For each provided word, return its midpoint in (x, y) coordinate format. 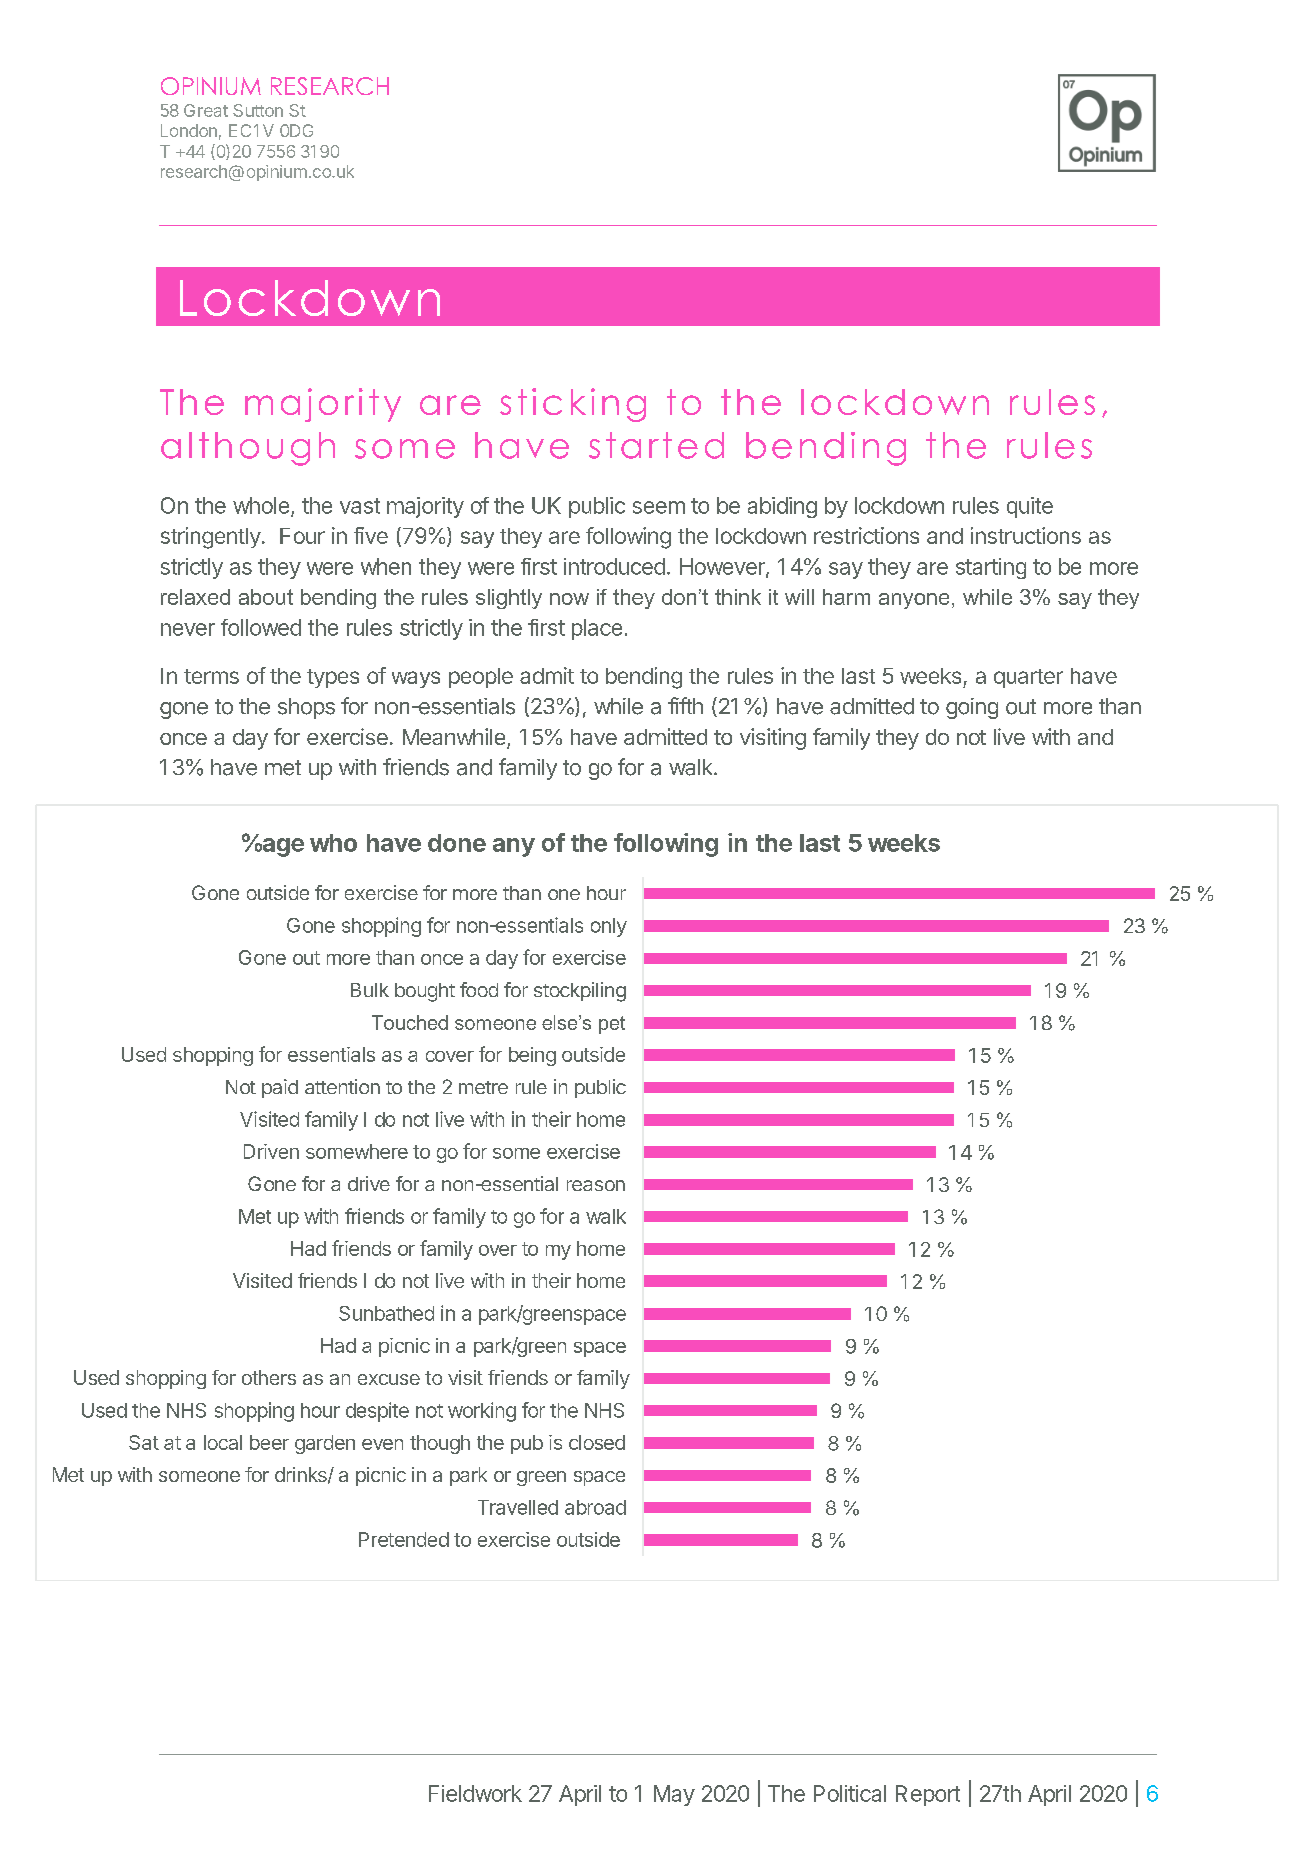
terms (211, 676)
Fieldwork (475, 1793)
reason (596, 1185)
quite (1030, 507)
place (597, 629)
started (656, 445)
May (674, 1795)
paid (280, 1088)
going (972, 708)
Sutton (258, 110)
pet (612, 1025)
